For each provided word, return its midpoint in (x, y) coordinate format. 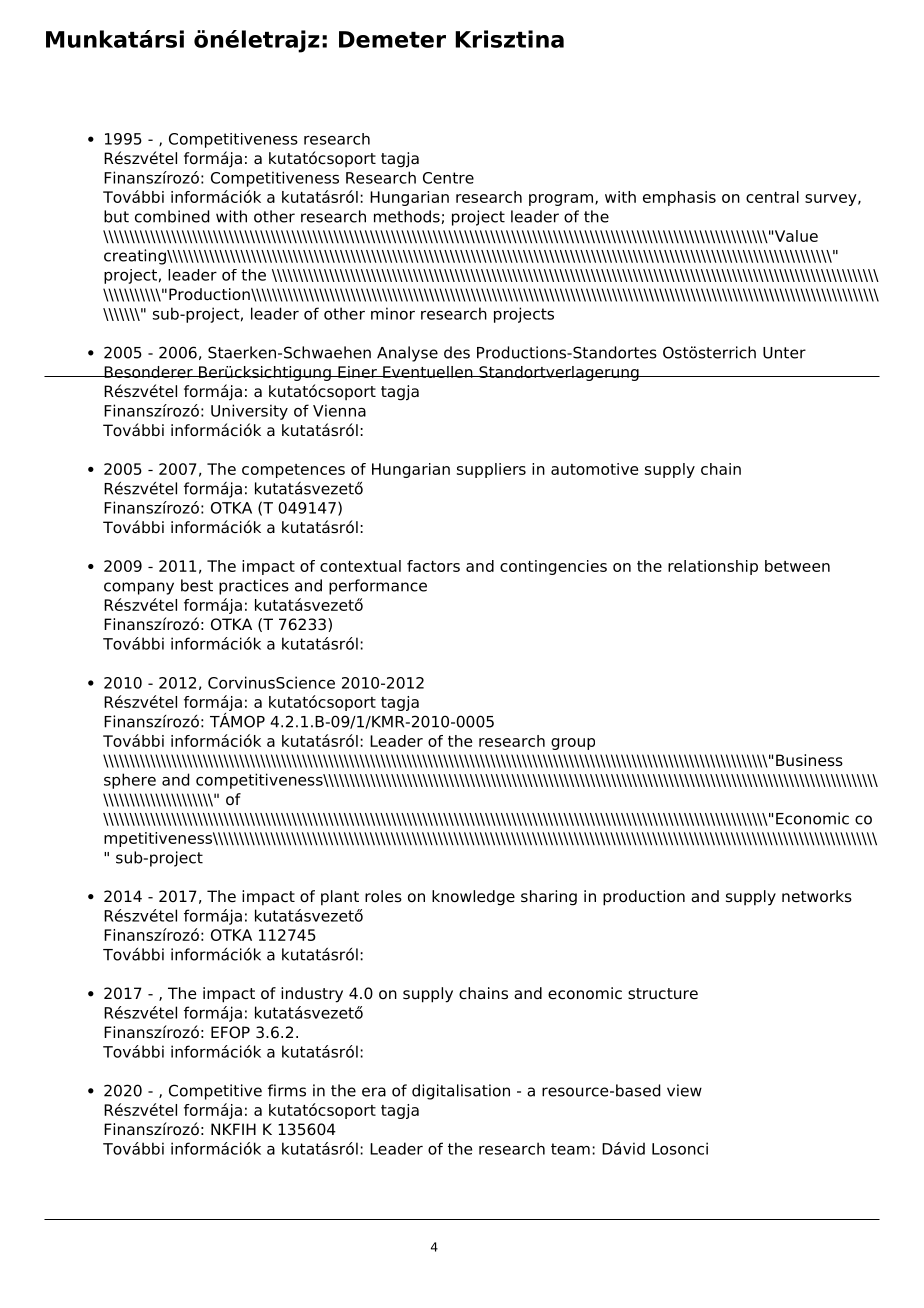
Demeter (392, 39)
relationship (713, 567)
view (684, 1090)
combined (172, 216)
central (772, 197)
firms (287, 1090)
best (197, 585)
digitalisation (461, 1092)
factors (433, 566)
